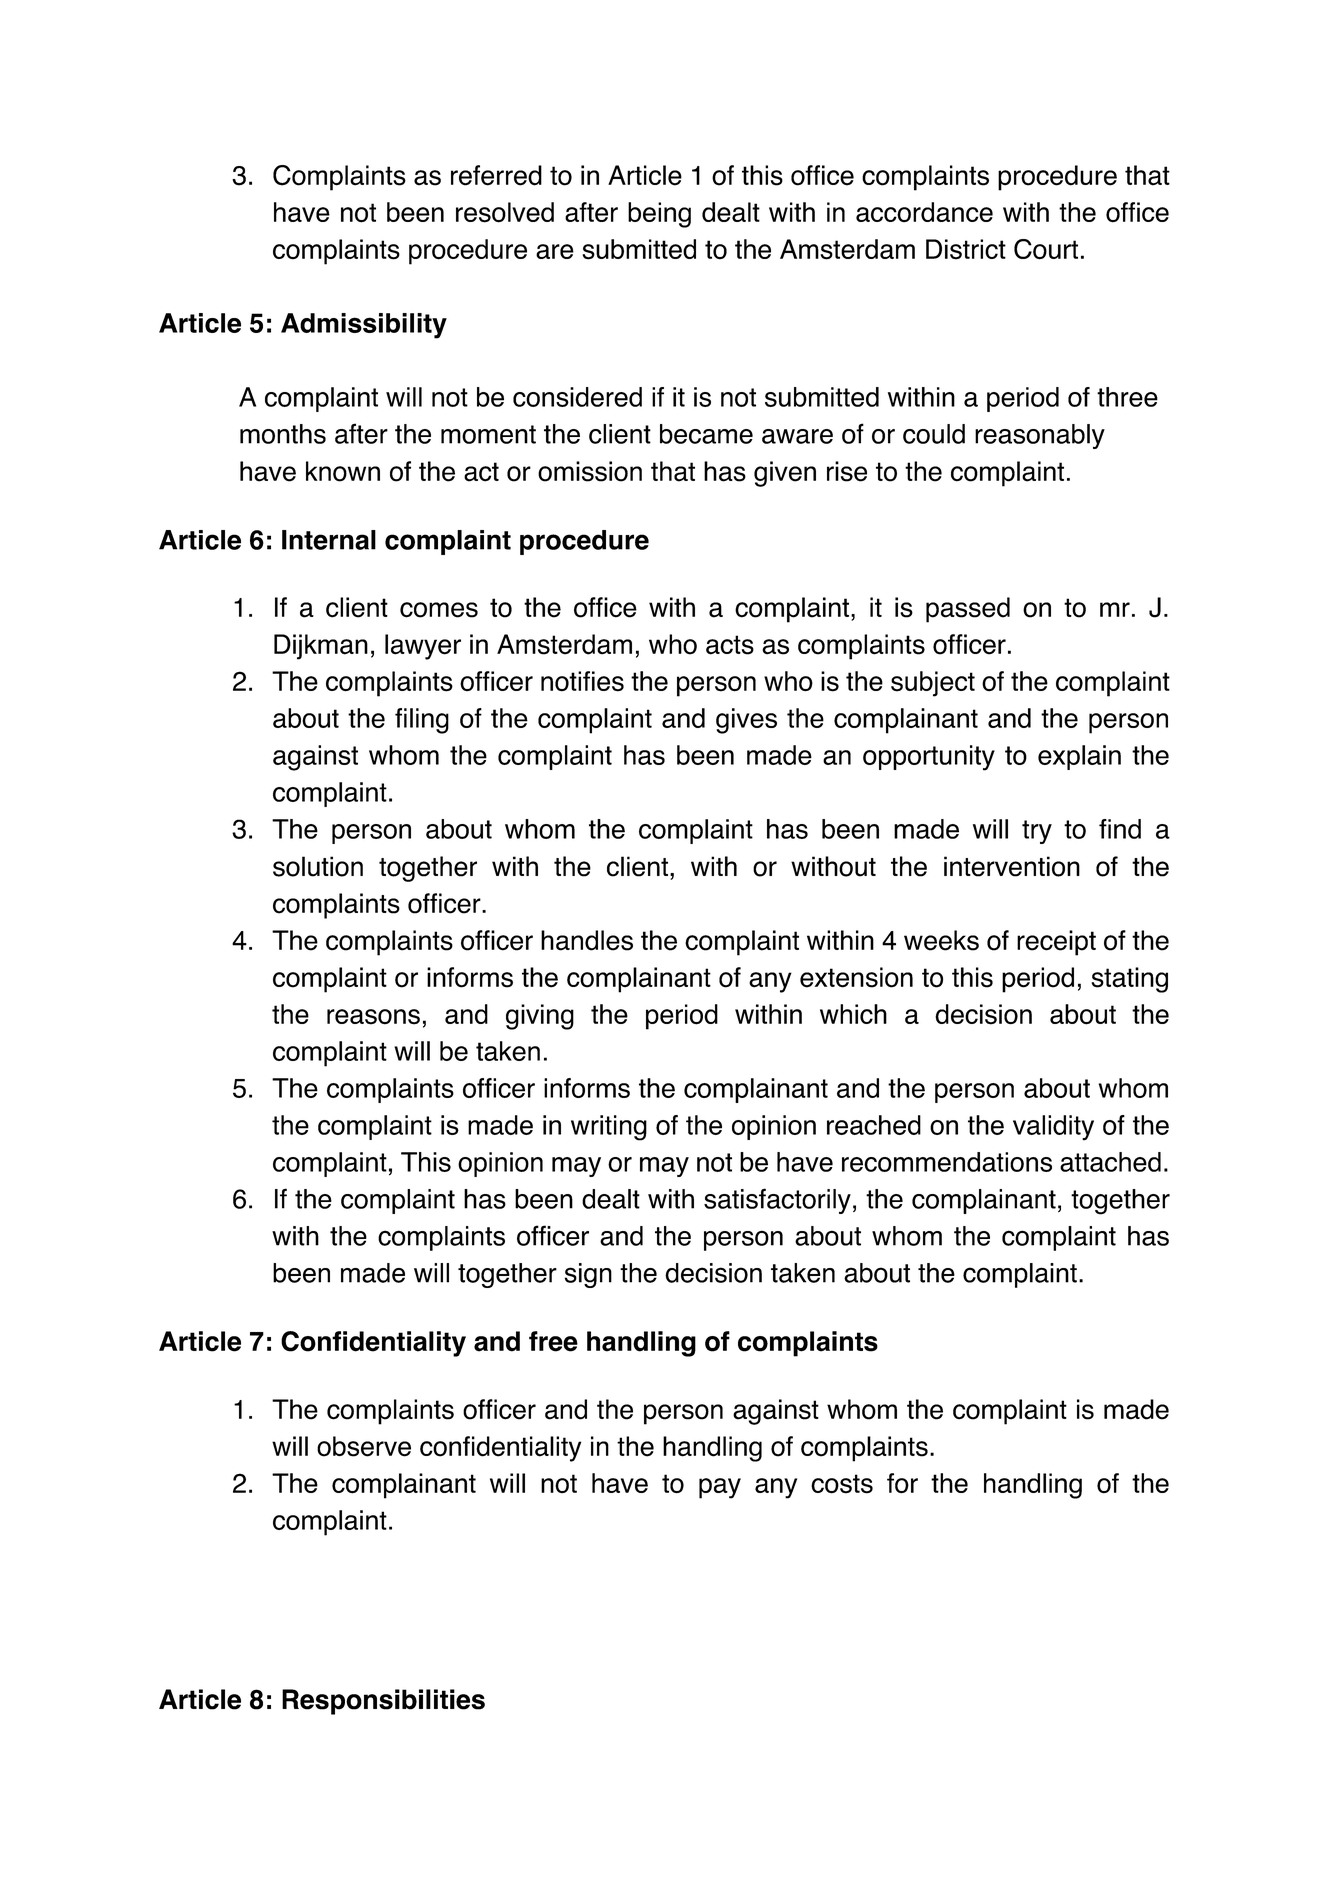 Image resolution: width=1328 pixels, height=1878 pixels. What do you see at coordinates (730, 645) in the screenshot?
I see `acts` at bounding box center [730, 645].
